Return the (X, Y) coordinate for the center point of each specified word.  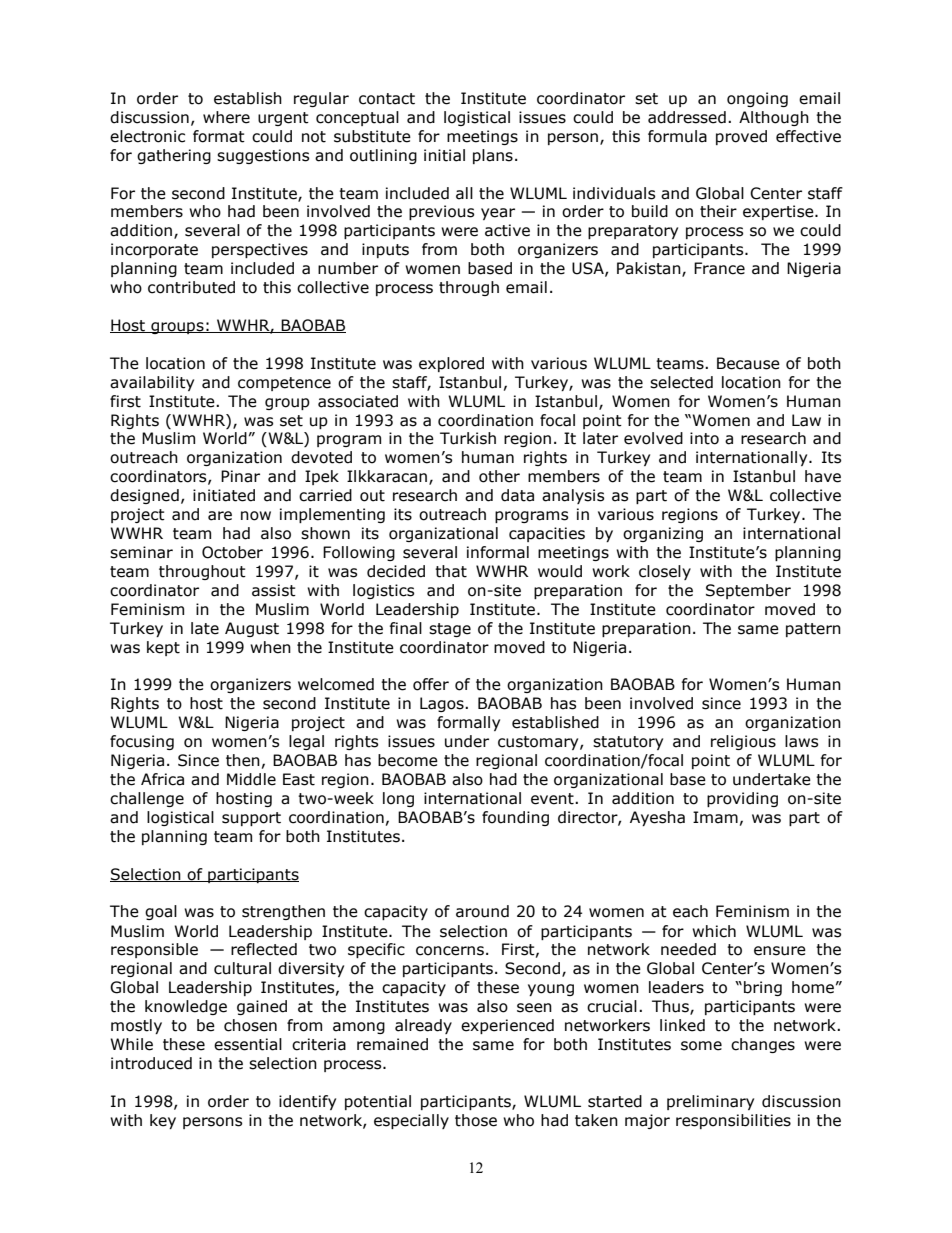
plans (493, 156)
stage (450, 630)
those (476, 1120)
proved (741, 137)
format (219, 136)
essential (248, 1044)
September (748, 591)
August (252, 629)
